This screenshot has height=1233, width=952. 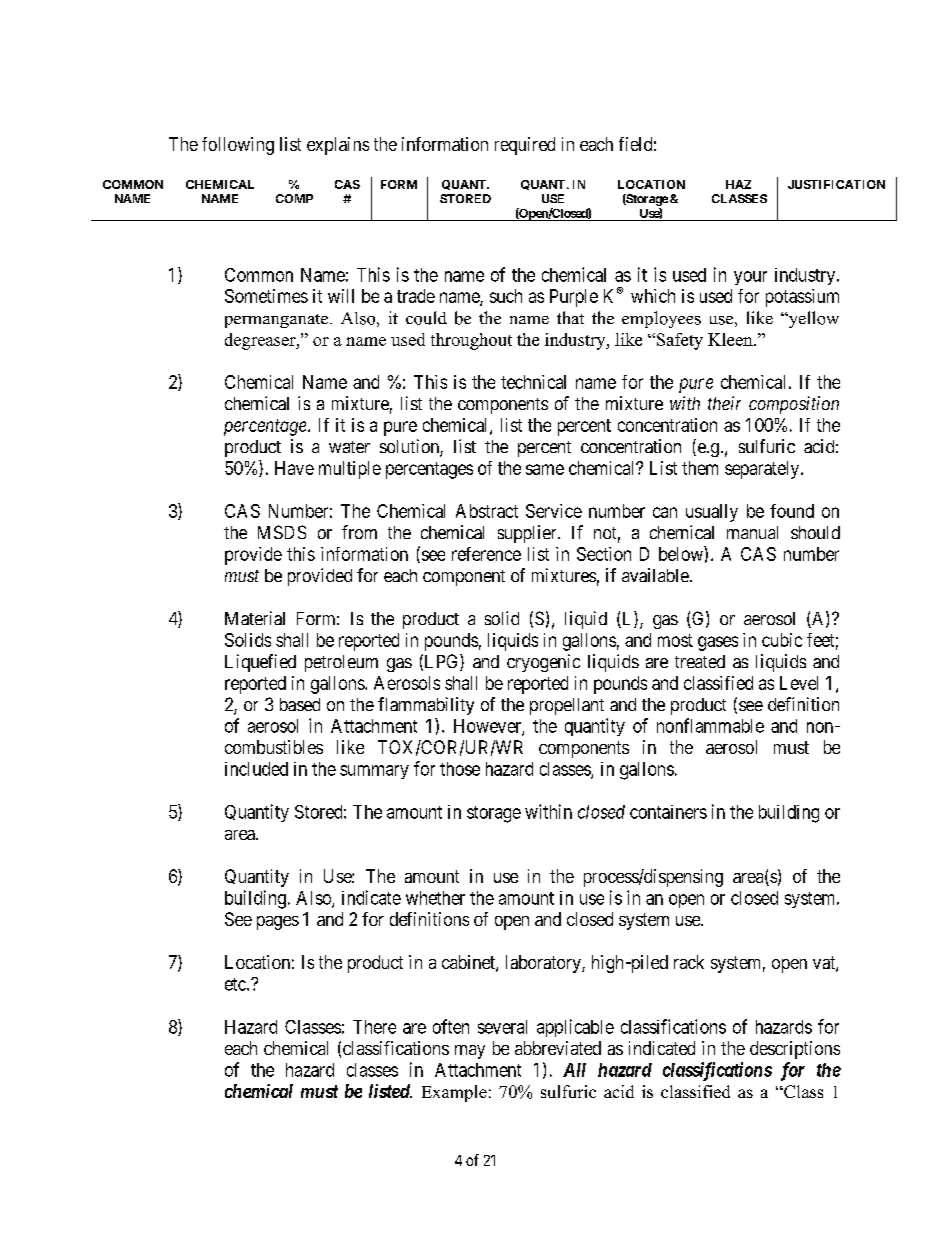 What do you see at coordinates (349, 447) in the screenshot?
I see `water` at bounding box center [349, 447].
